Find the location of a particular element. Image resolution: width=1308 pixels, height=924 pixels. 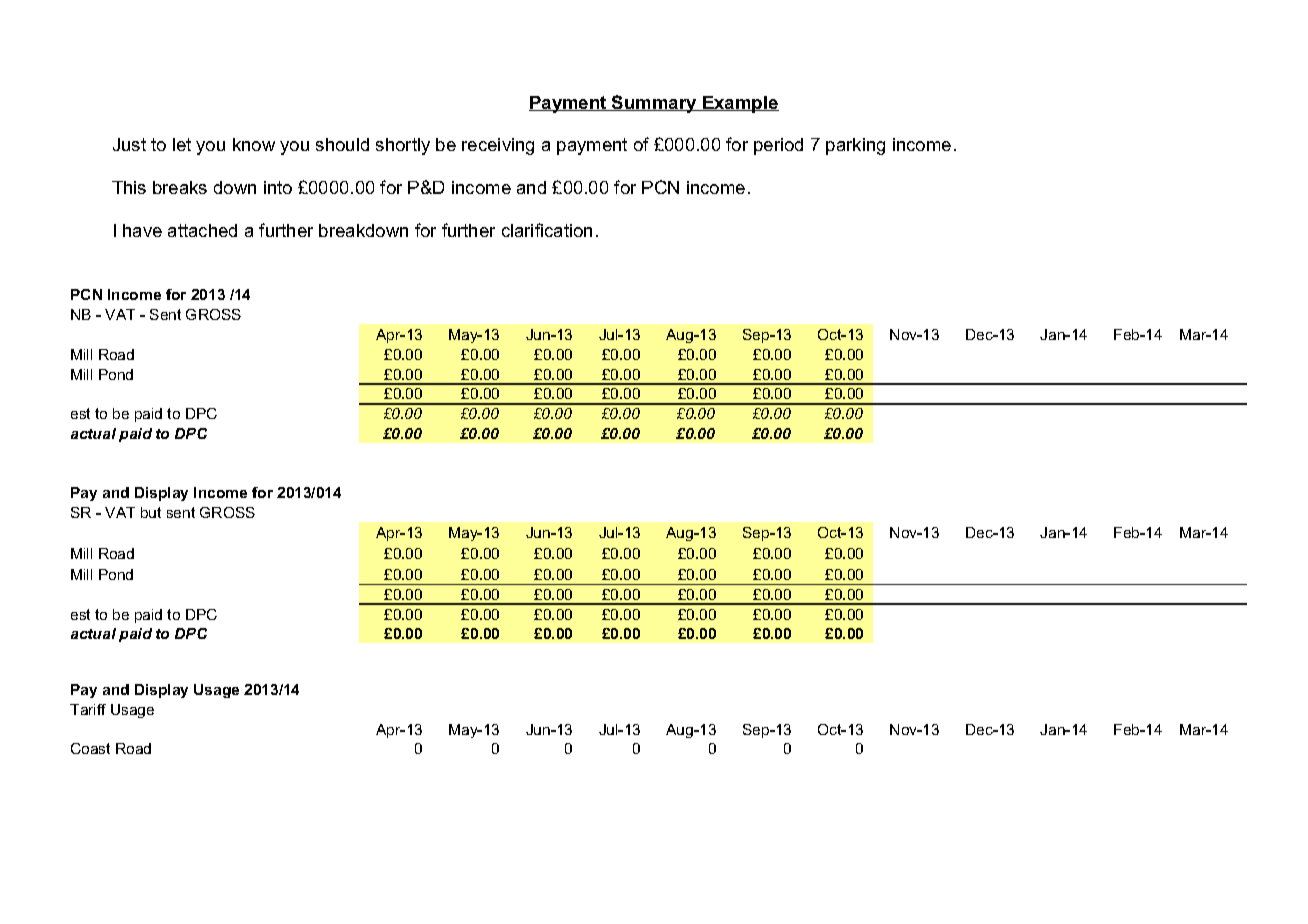

clarification is located at coordinates (547, 230).
